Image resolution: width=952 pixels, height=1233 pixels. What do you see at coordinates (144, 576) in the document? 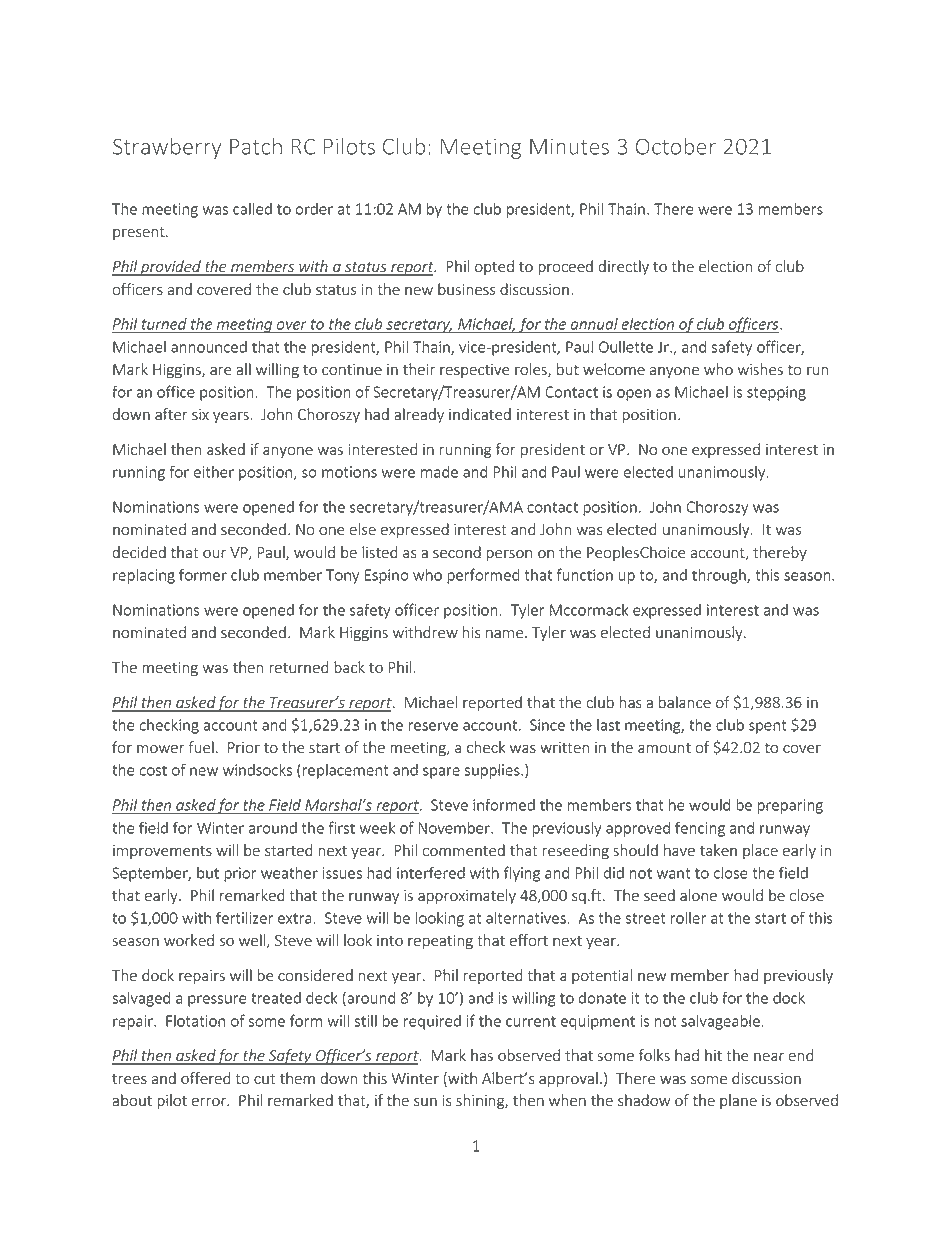
I see `replacing` at bounding box center [144, 576].
